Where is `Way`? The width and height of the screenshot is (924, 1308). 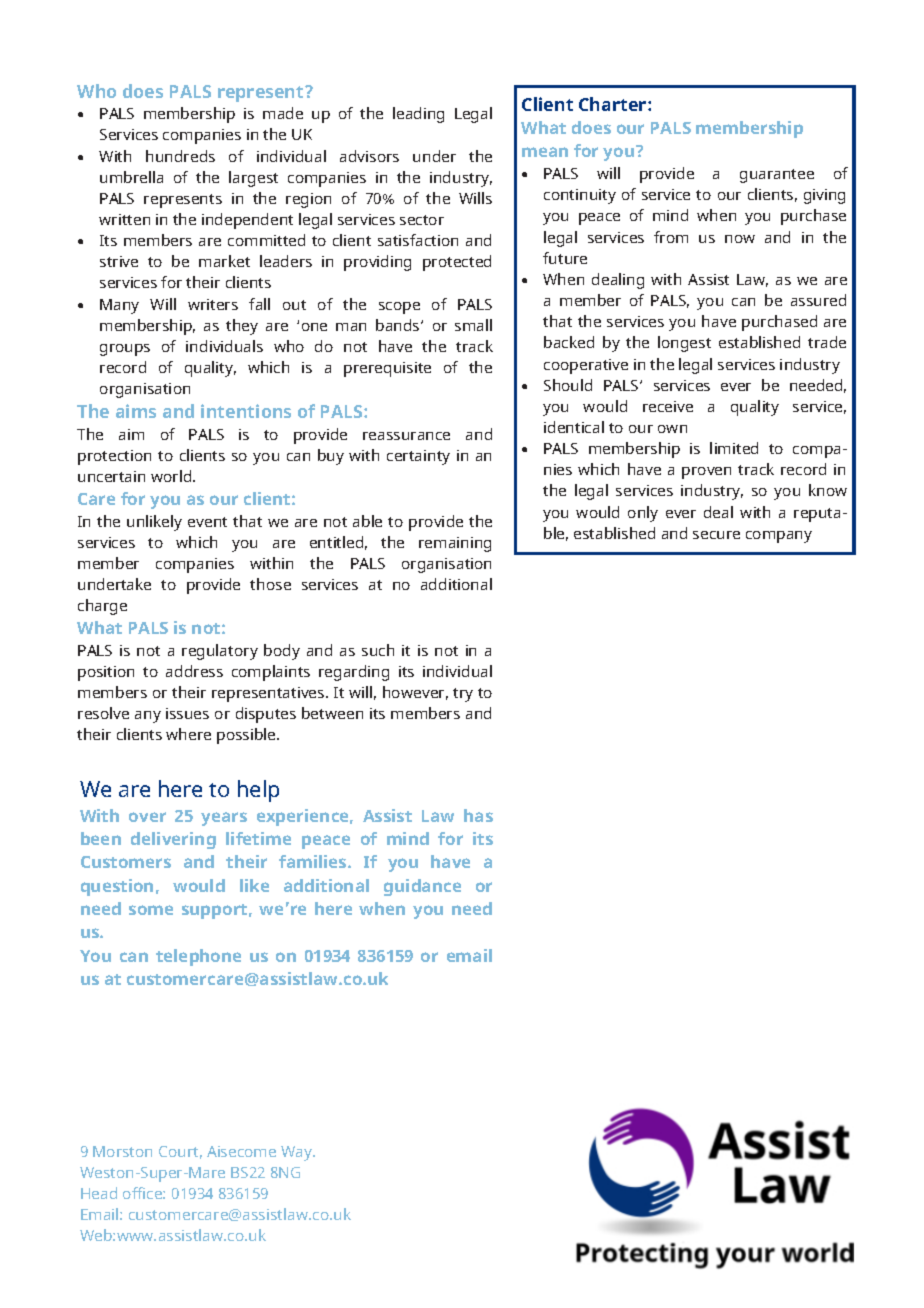
Way is located at coordinates (298, 1153).
